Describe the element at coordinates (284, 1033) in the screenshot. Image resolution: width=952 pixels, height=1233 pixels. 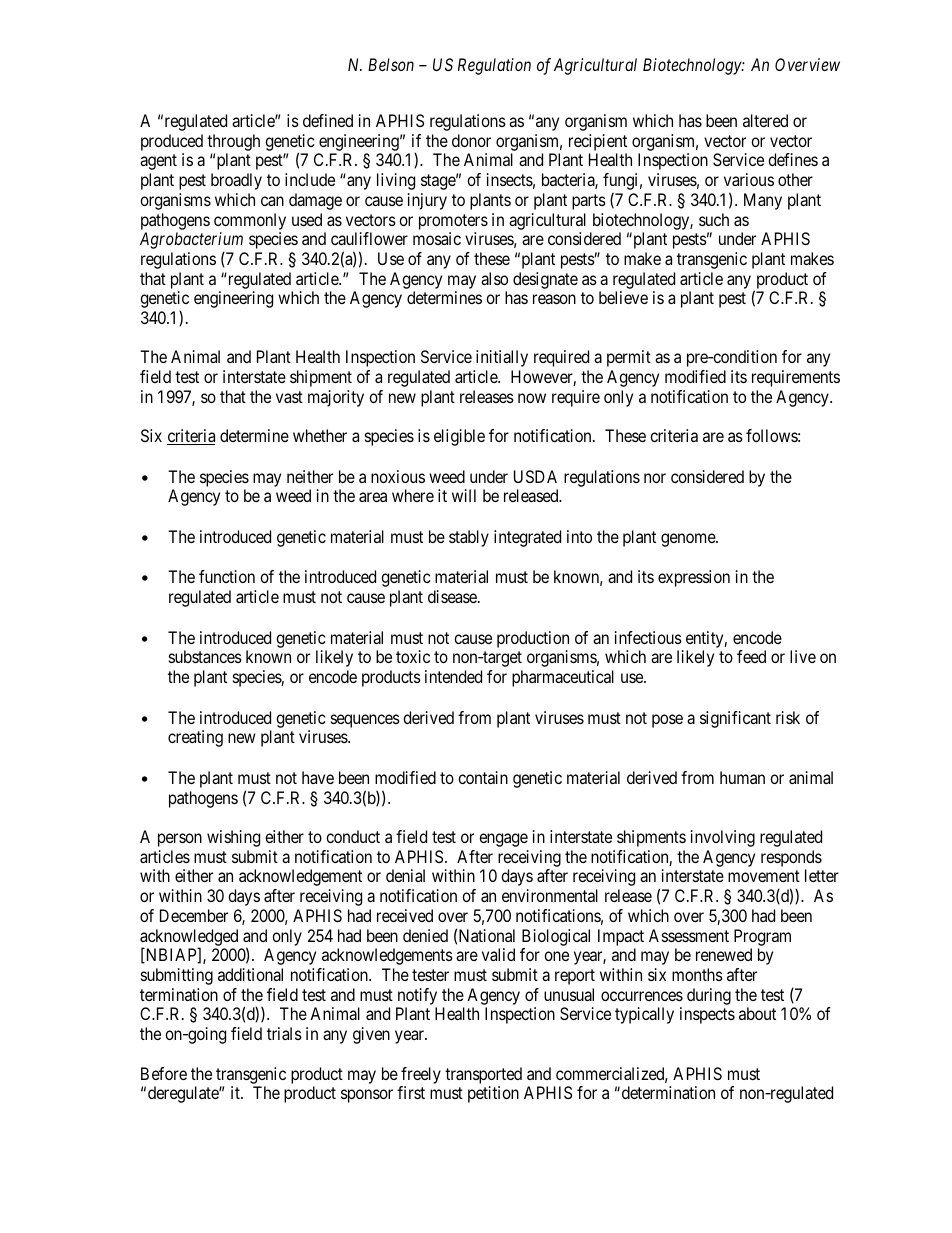
I see `trials` at that location.
